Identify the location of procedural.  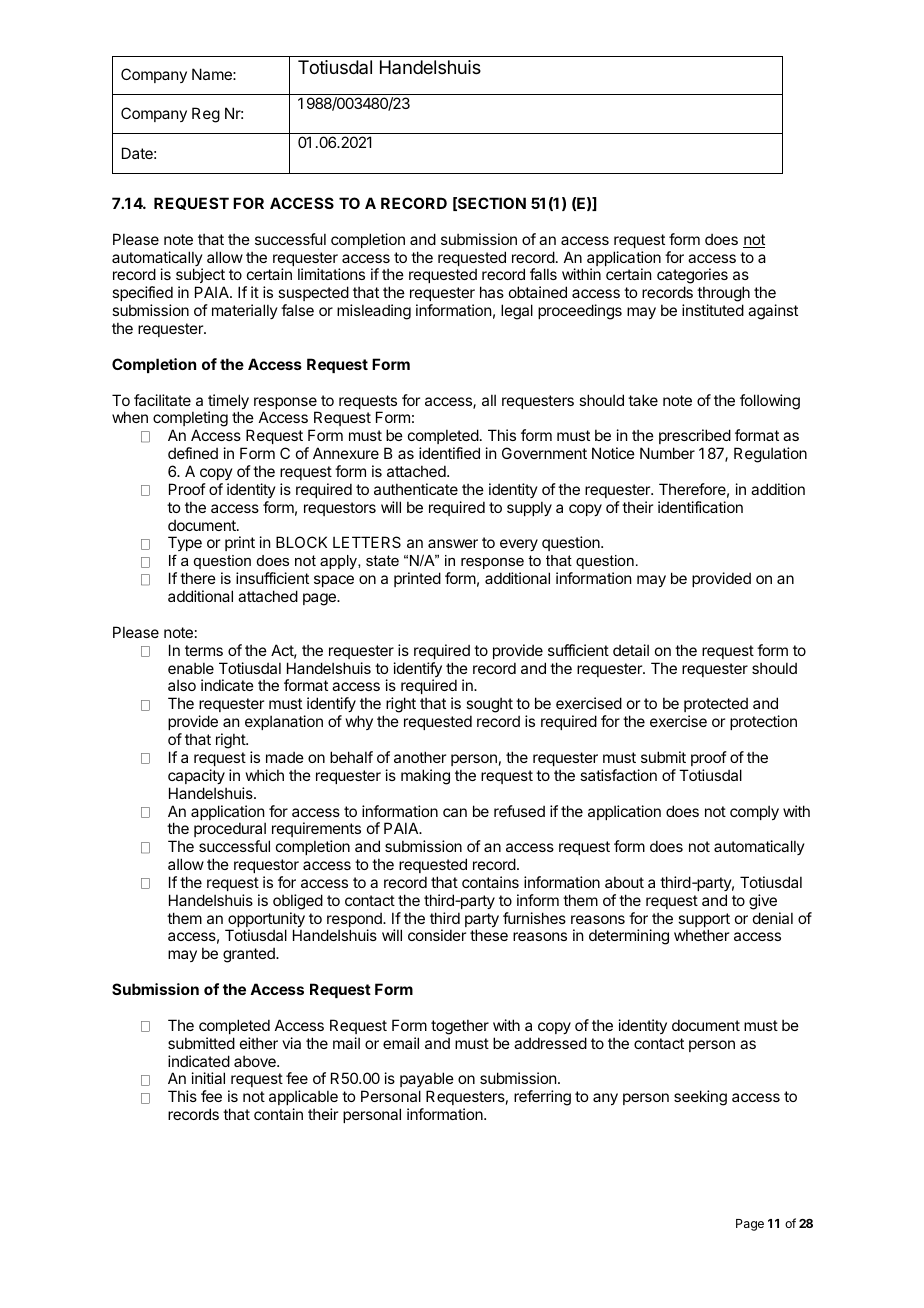
(230, 829).
